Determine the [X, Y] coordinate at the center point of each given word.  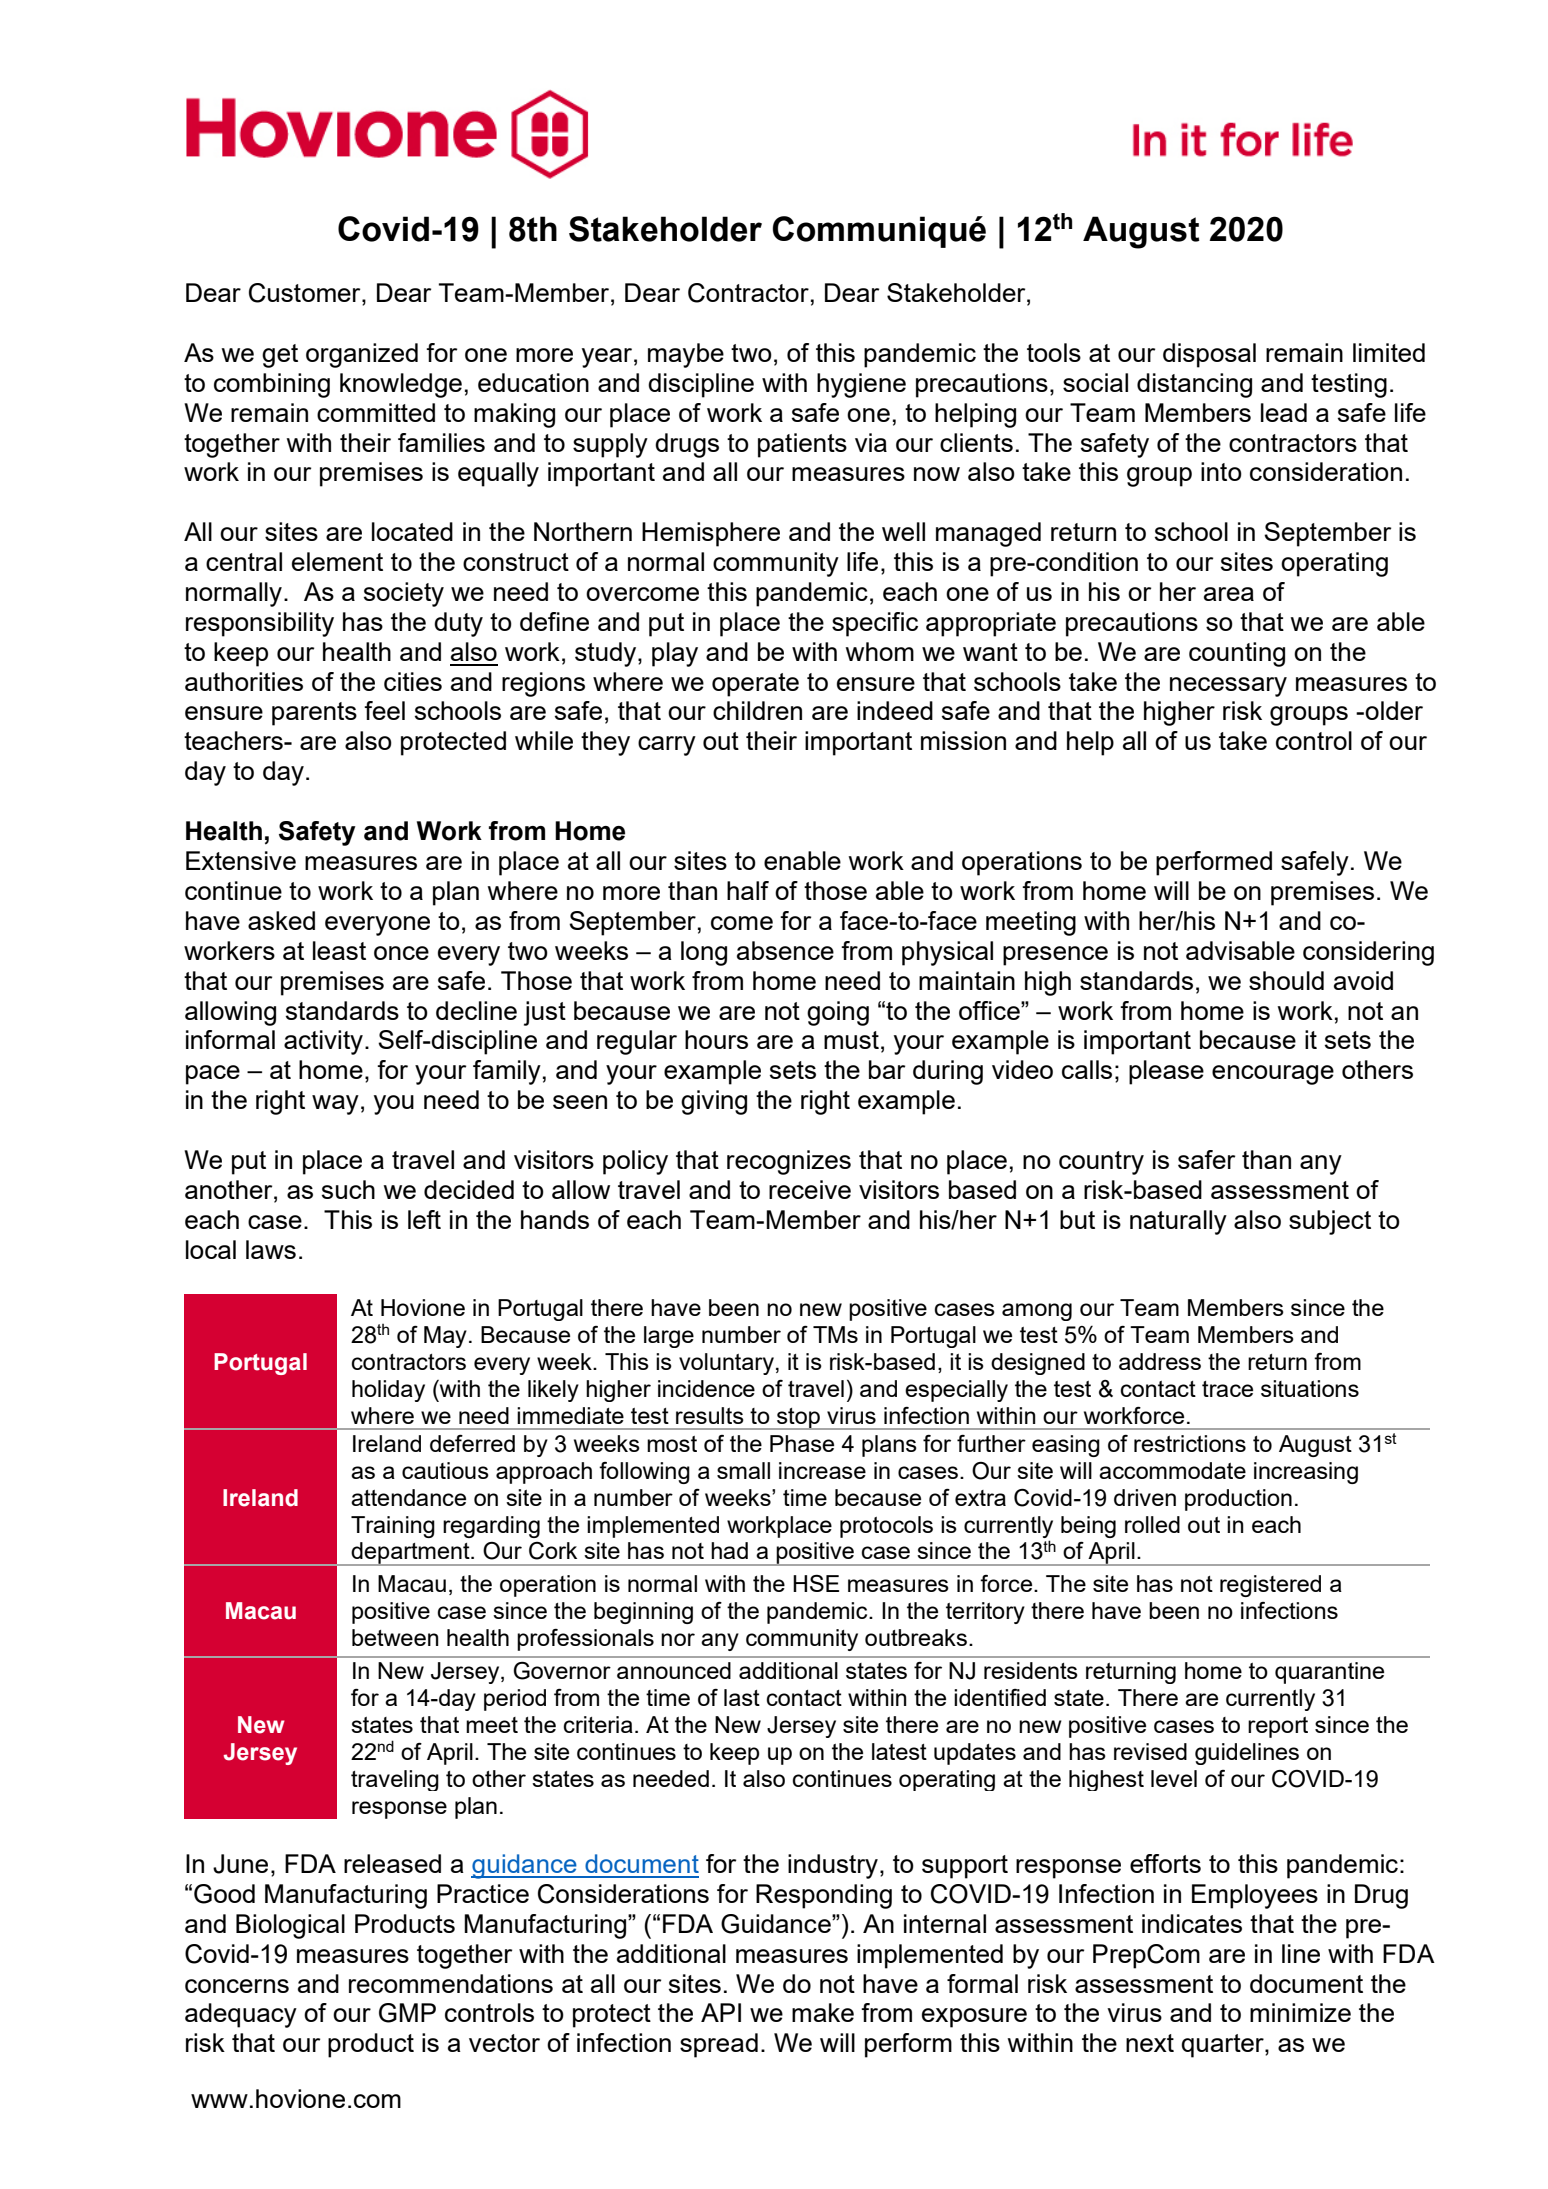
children [757, 710]
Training [393, 1527]
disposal [1209, 355]
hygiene [861, 385]
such [348, 1189]
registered [1270, 1586]
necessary [1228, 687]
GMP [407, 2013]
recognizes [789, 1162]
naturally [1178, 1222]
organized [362, 355]
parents [314, 714]
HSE [816, 1583]
